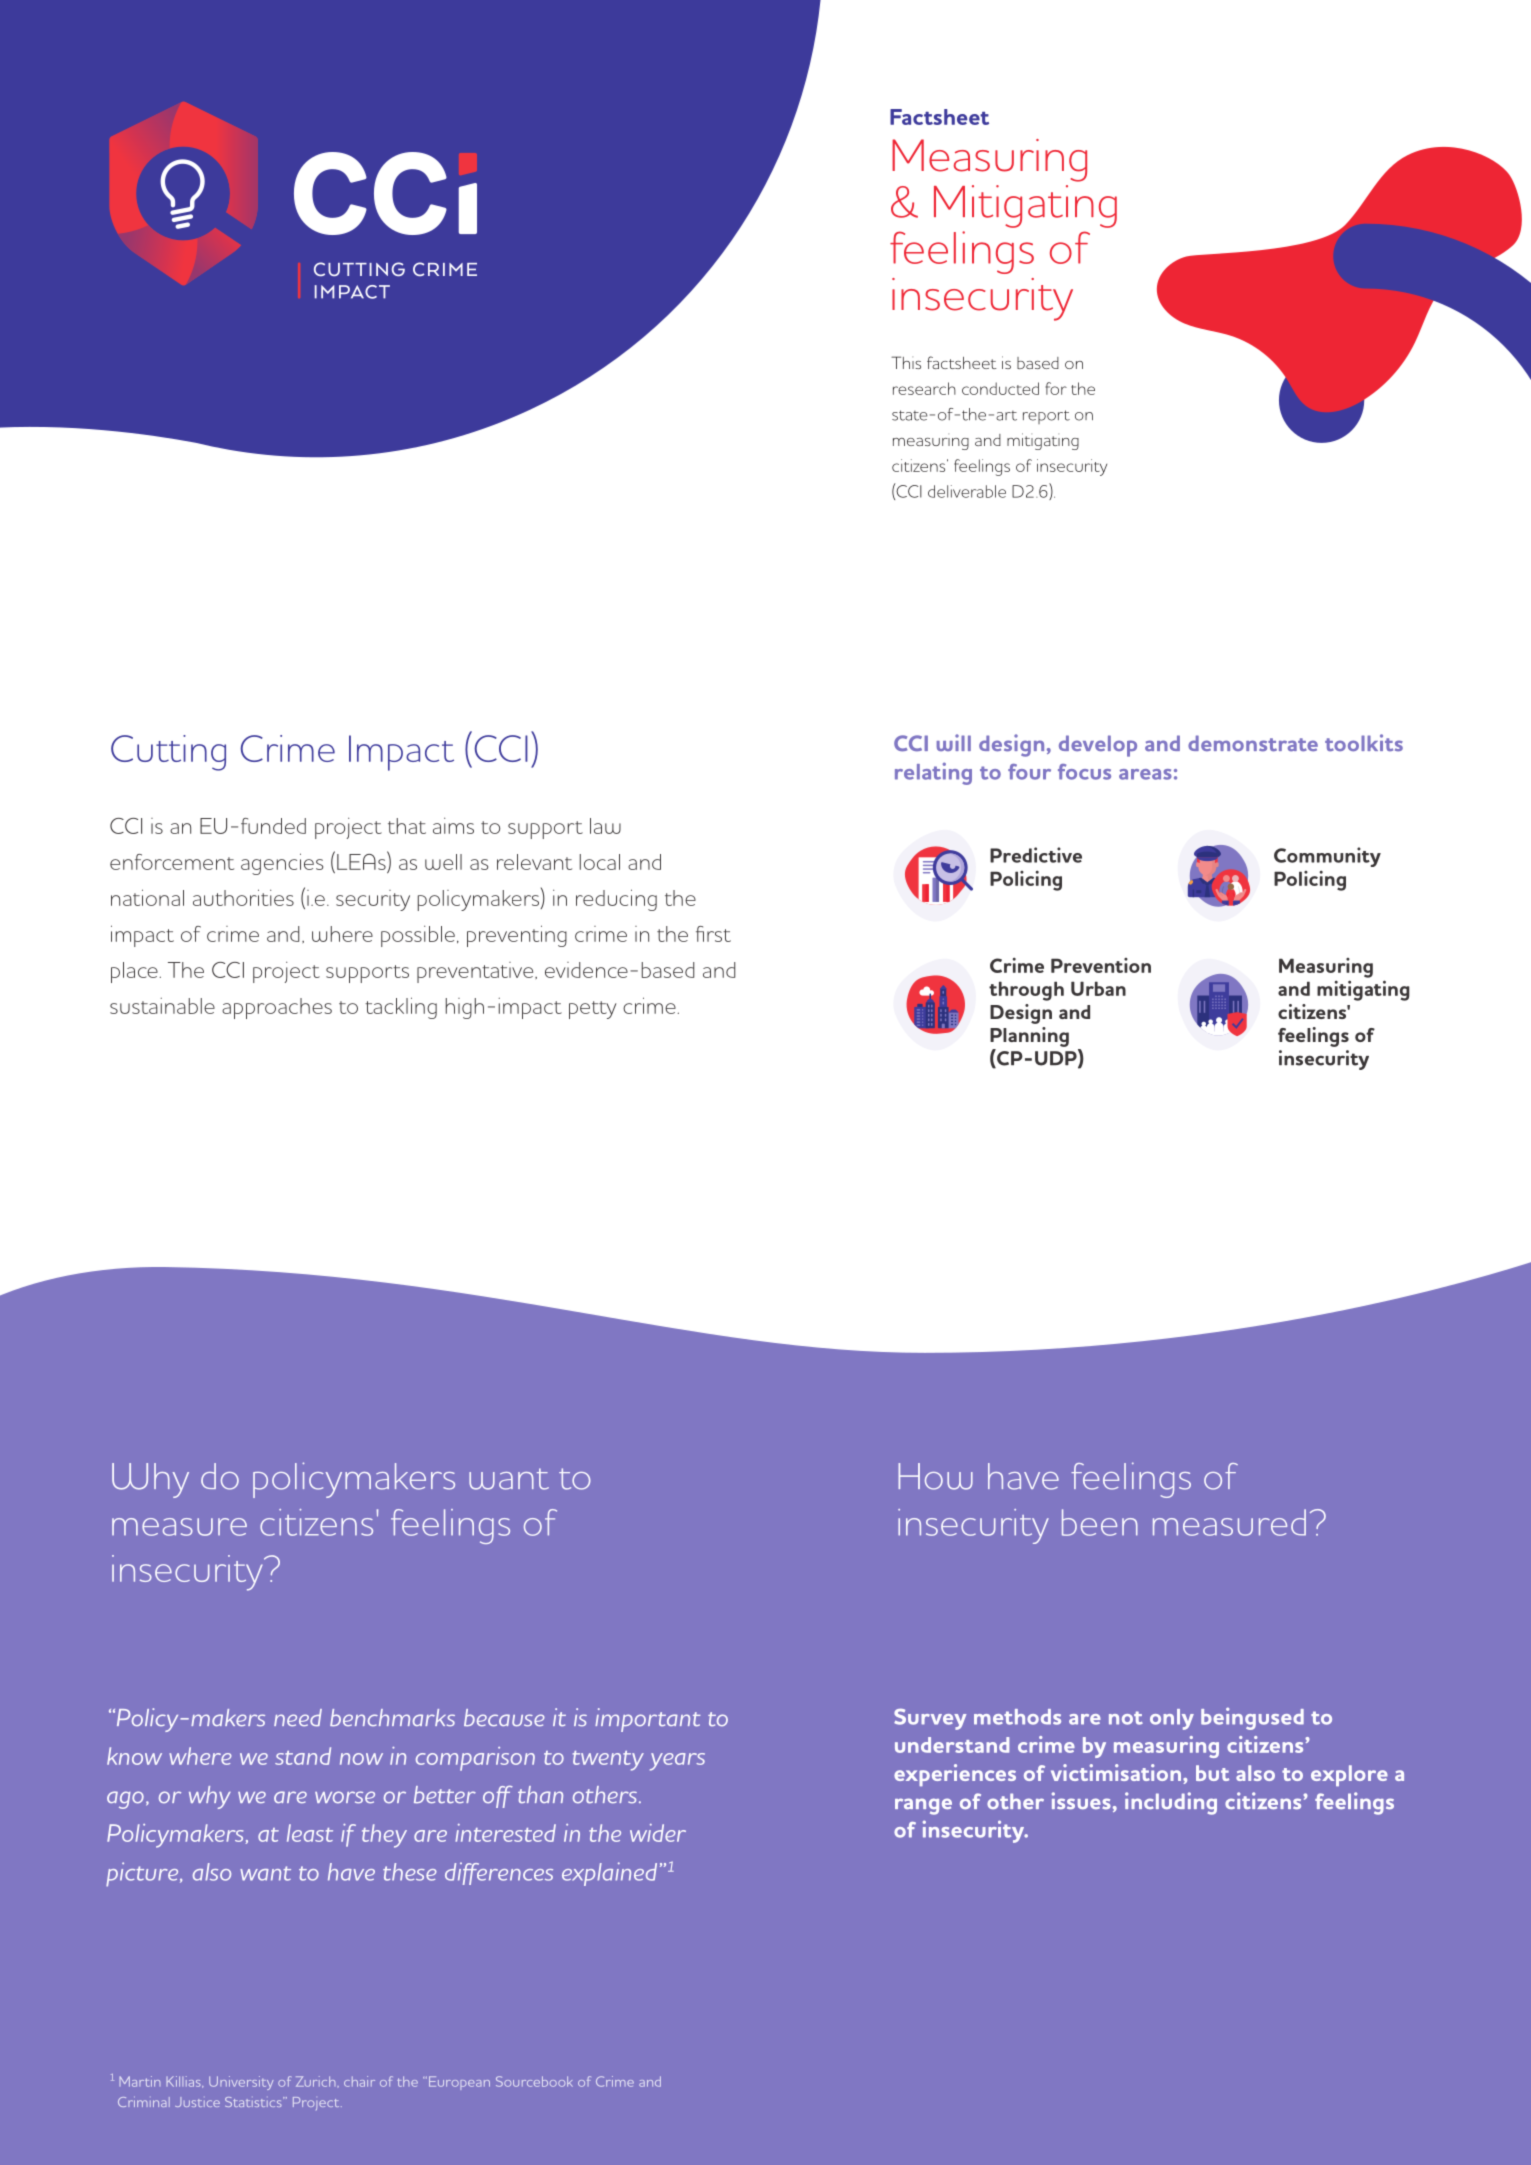 This page has width=1531, height=2165. Describe the element at coordinates (1171, 1803) in the page. I see `including` at that location.
